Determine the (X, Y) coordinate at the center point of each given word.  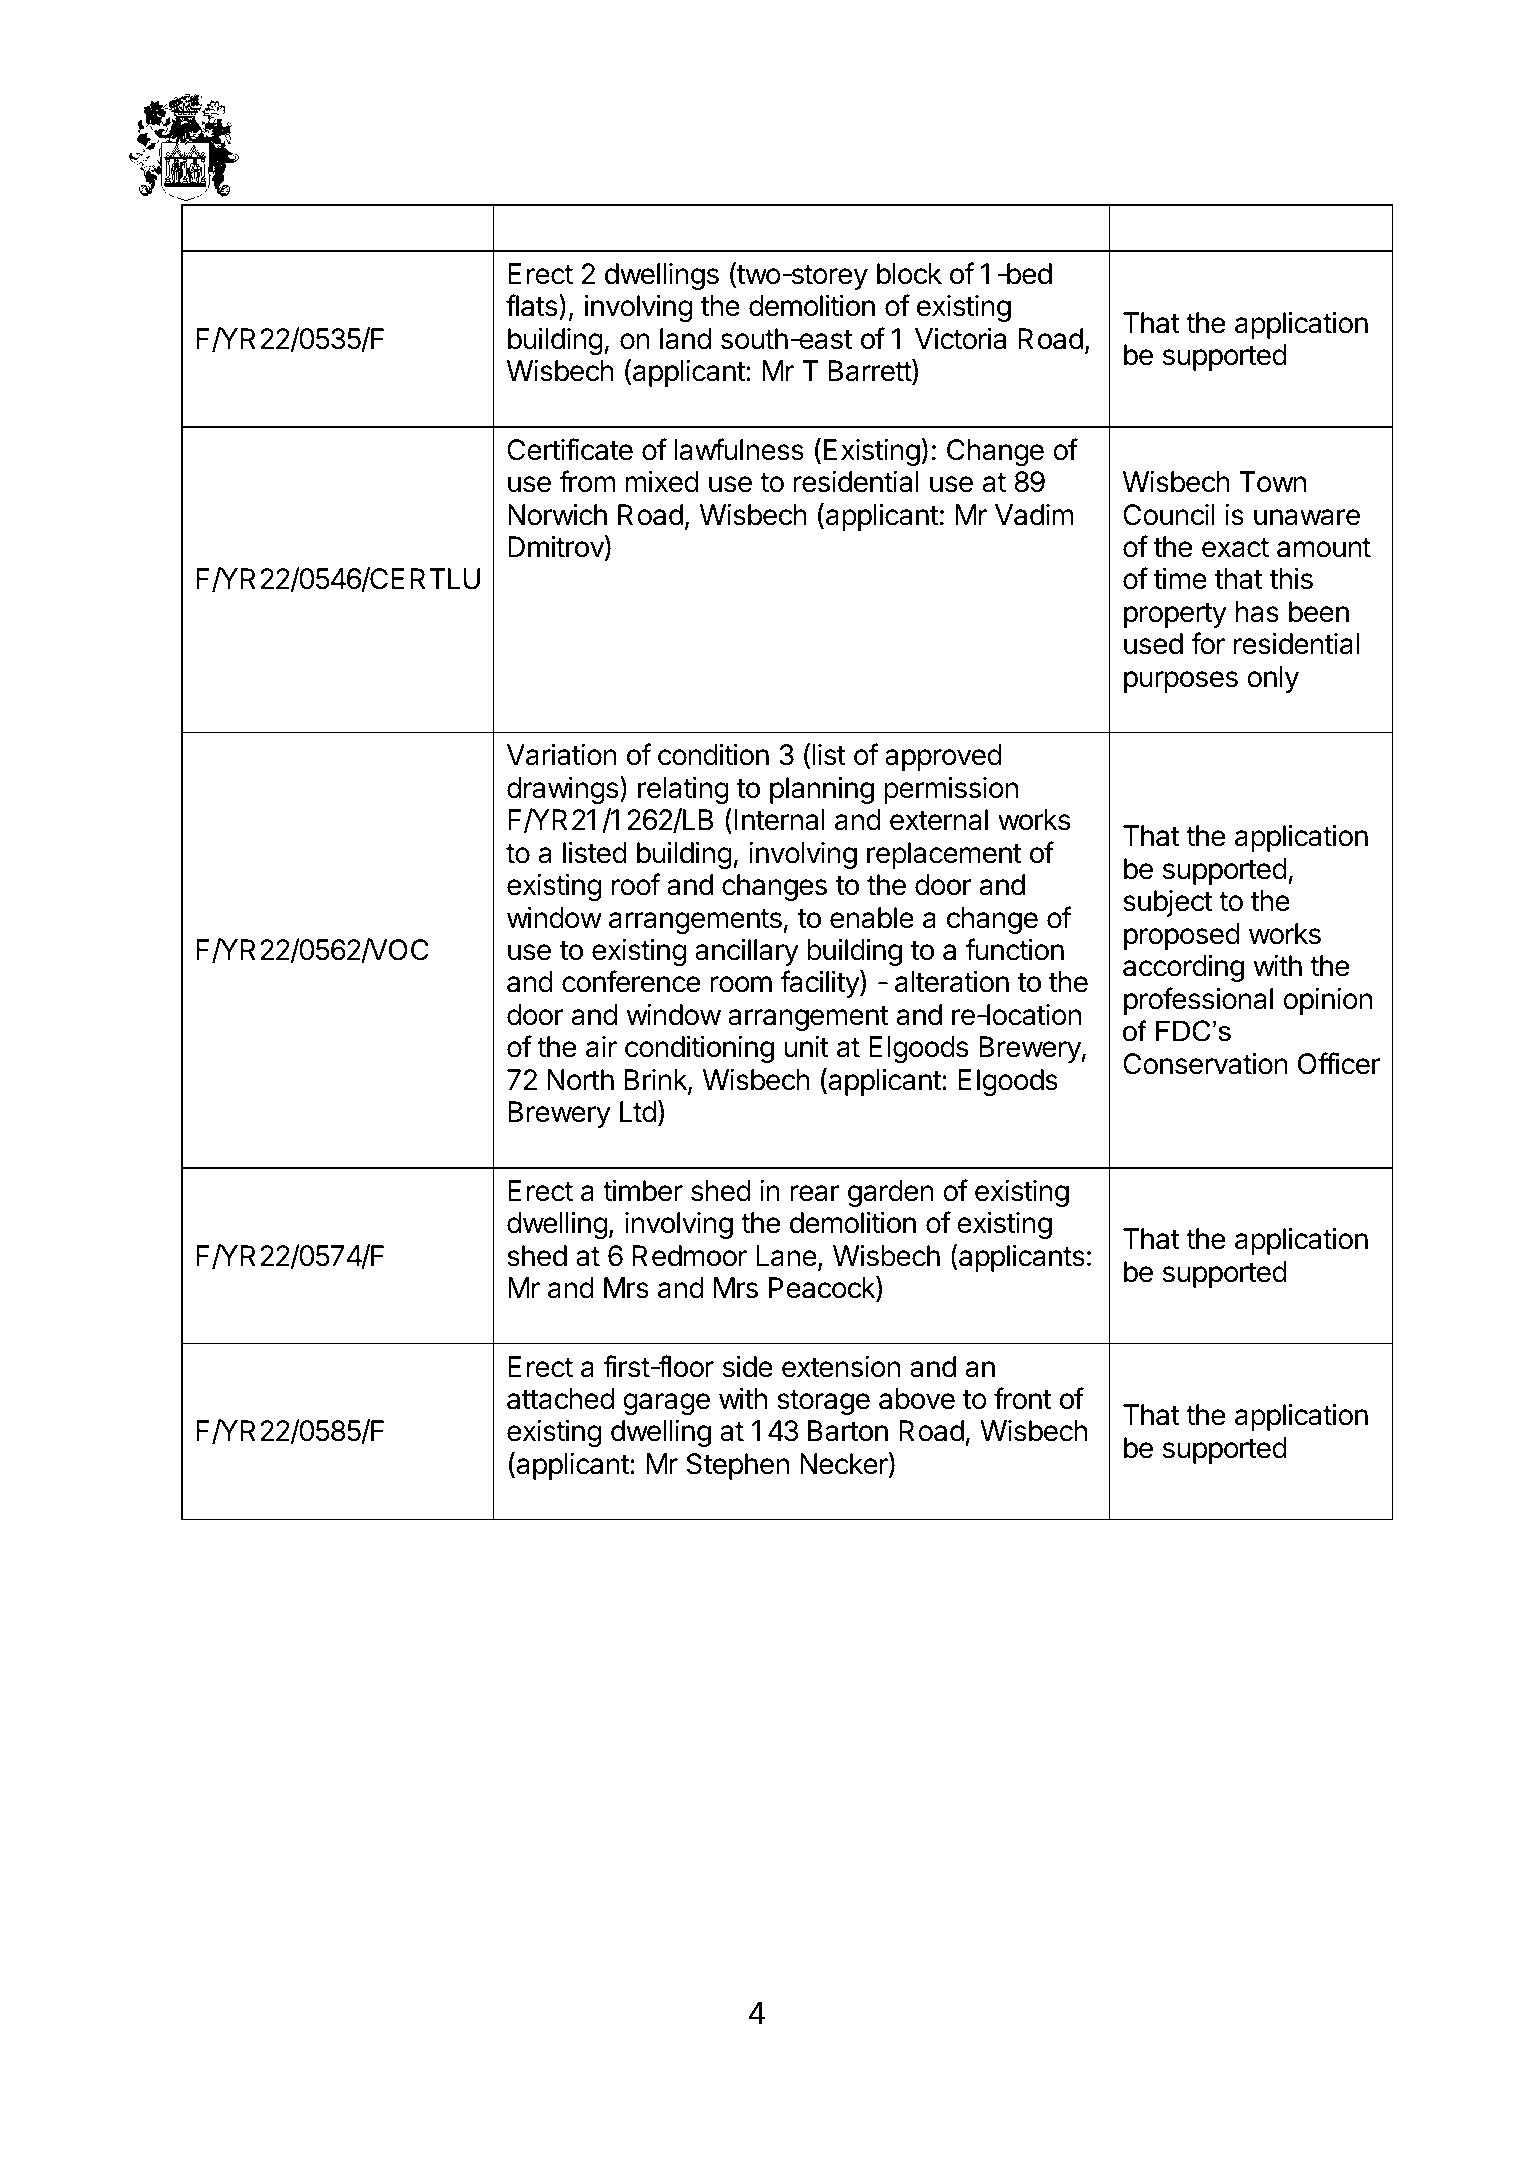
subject (1167, 903)
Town (1272, 482)
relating (683, 790)
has (1257, 612)
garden (891, 1193)
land (685, 339)
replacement (944, 855)
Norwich (557, 515)
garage (666, 1404)
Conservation (1205, 1064)
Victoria (960, 339)
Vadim (1034, 515)
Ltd (638, 1112)
